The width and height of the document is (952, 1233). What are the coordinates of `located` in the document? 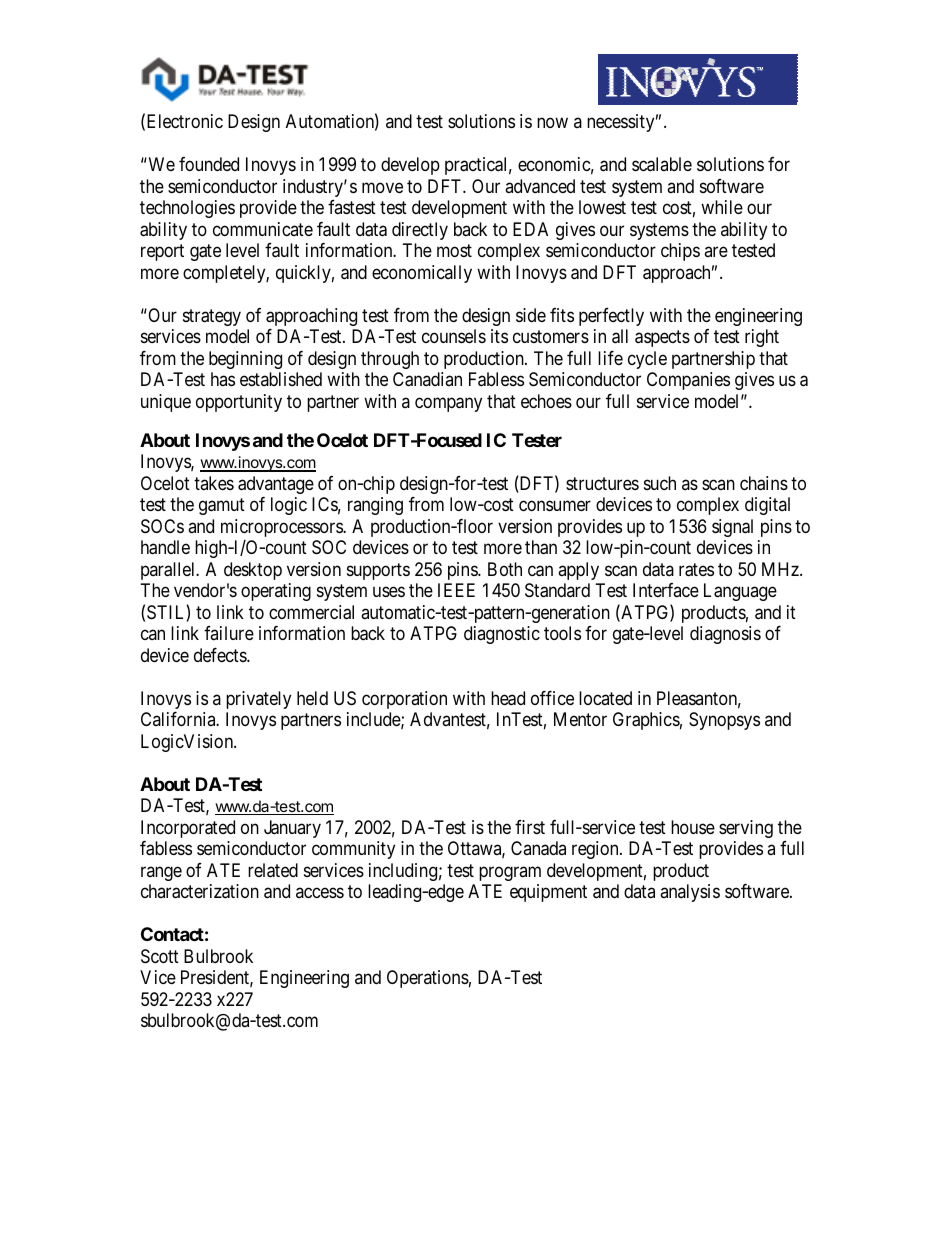 It's located at (605, 698).
